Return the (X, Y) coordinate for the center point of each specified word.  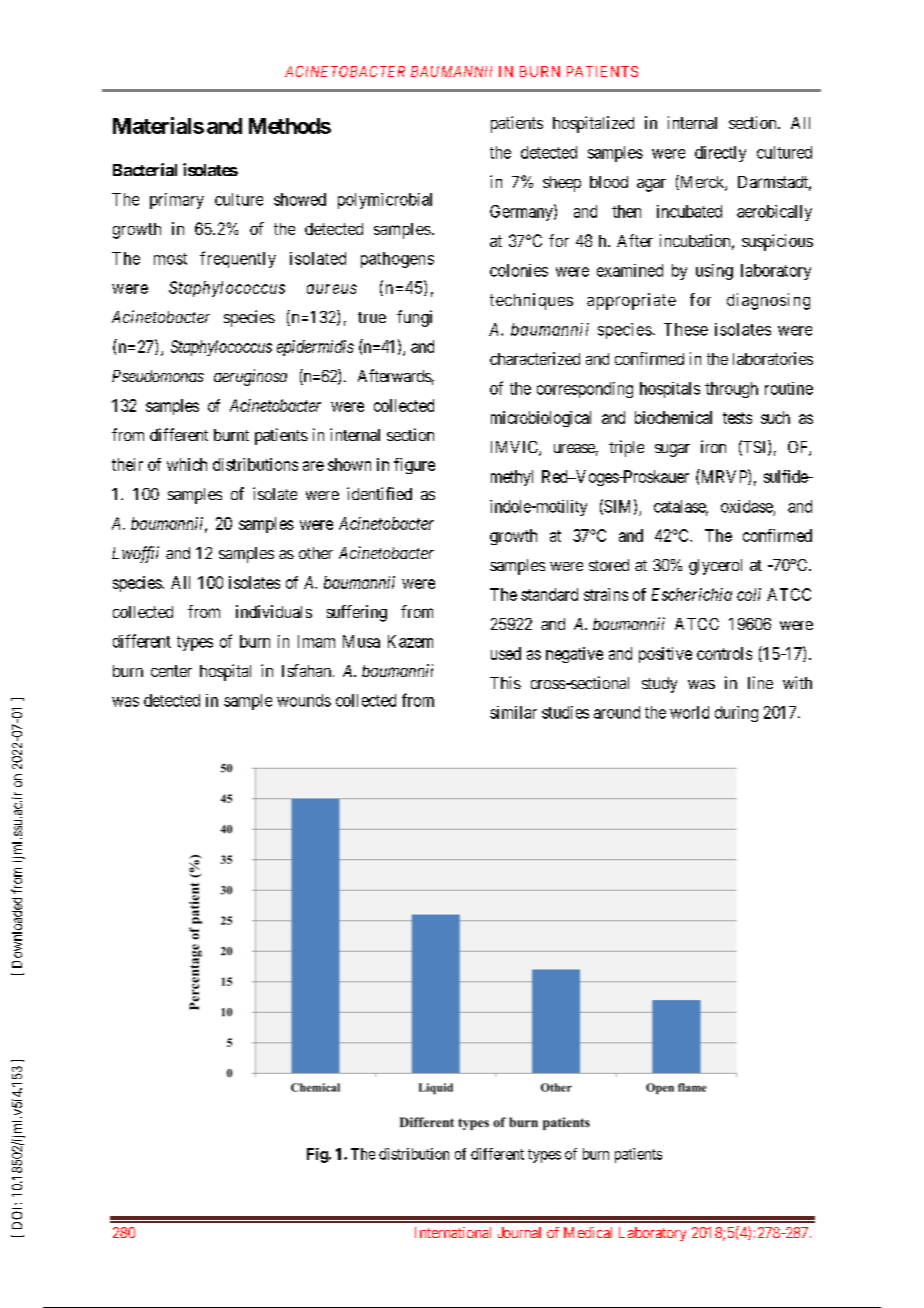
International (453, 1232)
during (736, 714)
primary (177, 201)
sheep (562, 184)
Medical (588, 1232)
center (171, 671)
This (505, 682)
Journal (519, 1232)
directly (720, 154)
